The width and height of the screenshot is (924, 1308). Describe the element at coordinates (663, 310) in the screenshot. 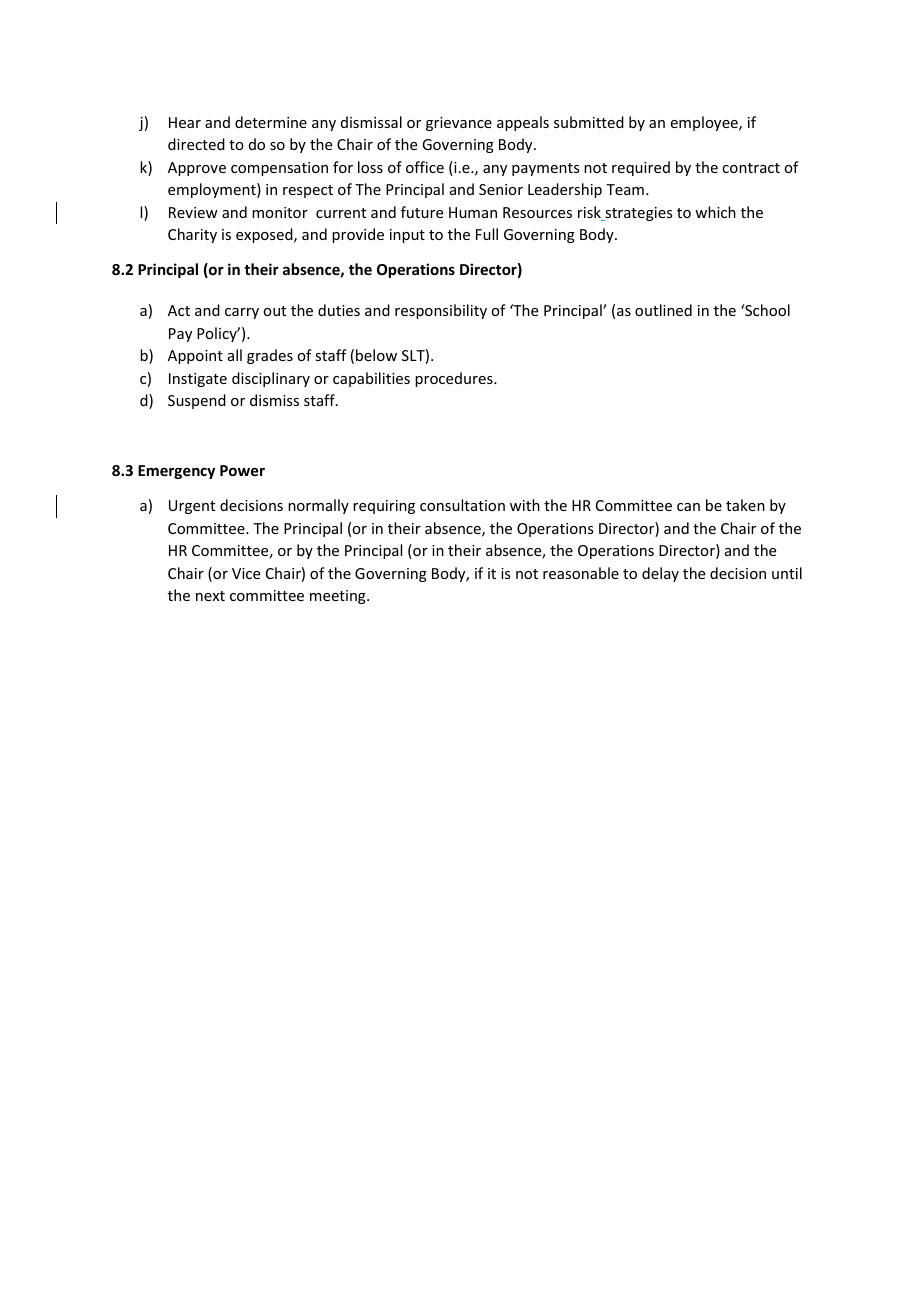

I see `outlined` at that location.
